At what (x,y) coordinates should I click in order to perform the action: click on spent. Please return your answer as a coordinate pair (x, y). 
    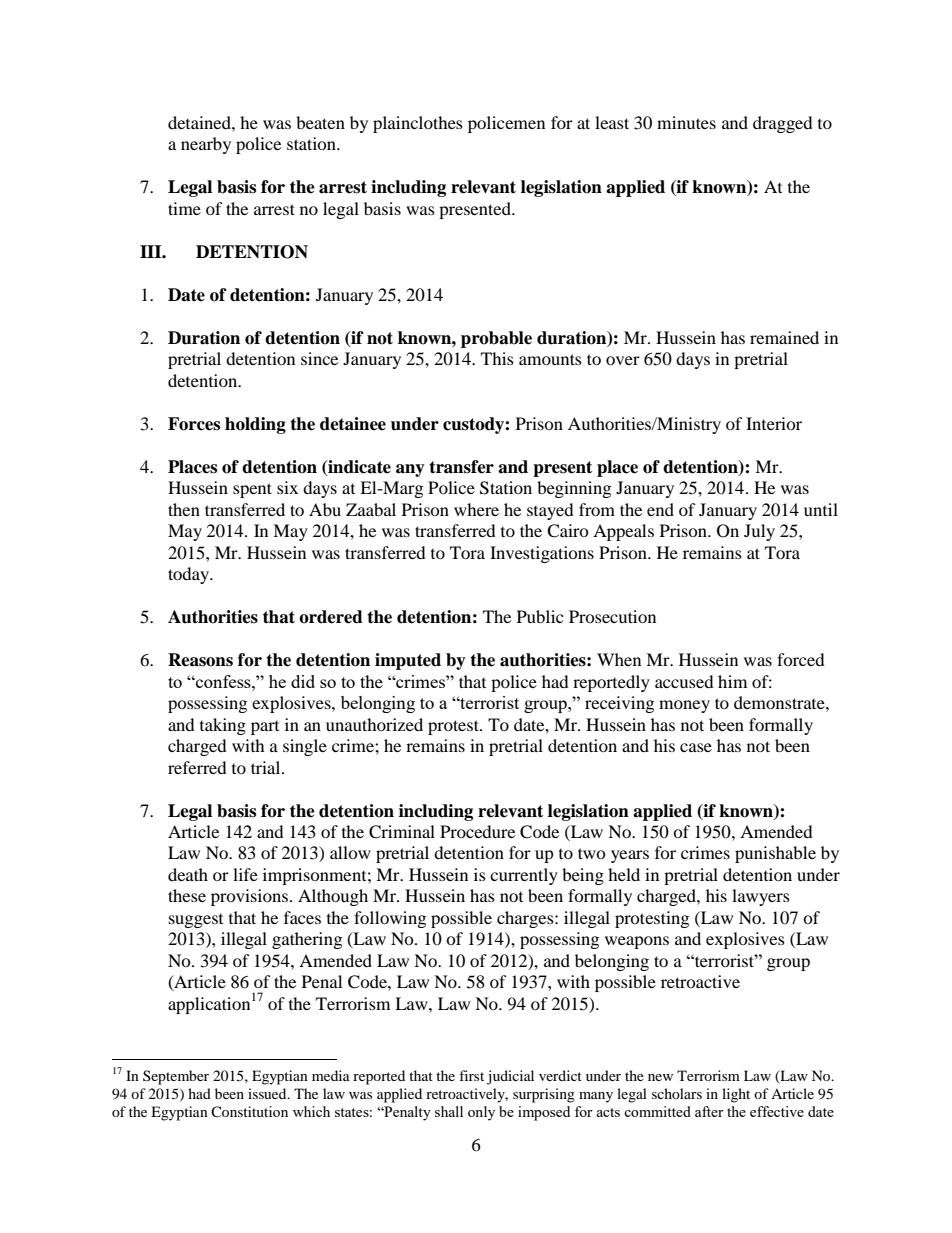
    Looking at the image, I should click on (252, 490).
